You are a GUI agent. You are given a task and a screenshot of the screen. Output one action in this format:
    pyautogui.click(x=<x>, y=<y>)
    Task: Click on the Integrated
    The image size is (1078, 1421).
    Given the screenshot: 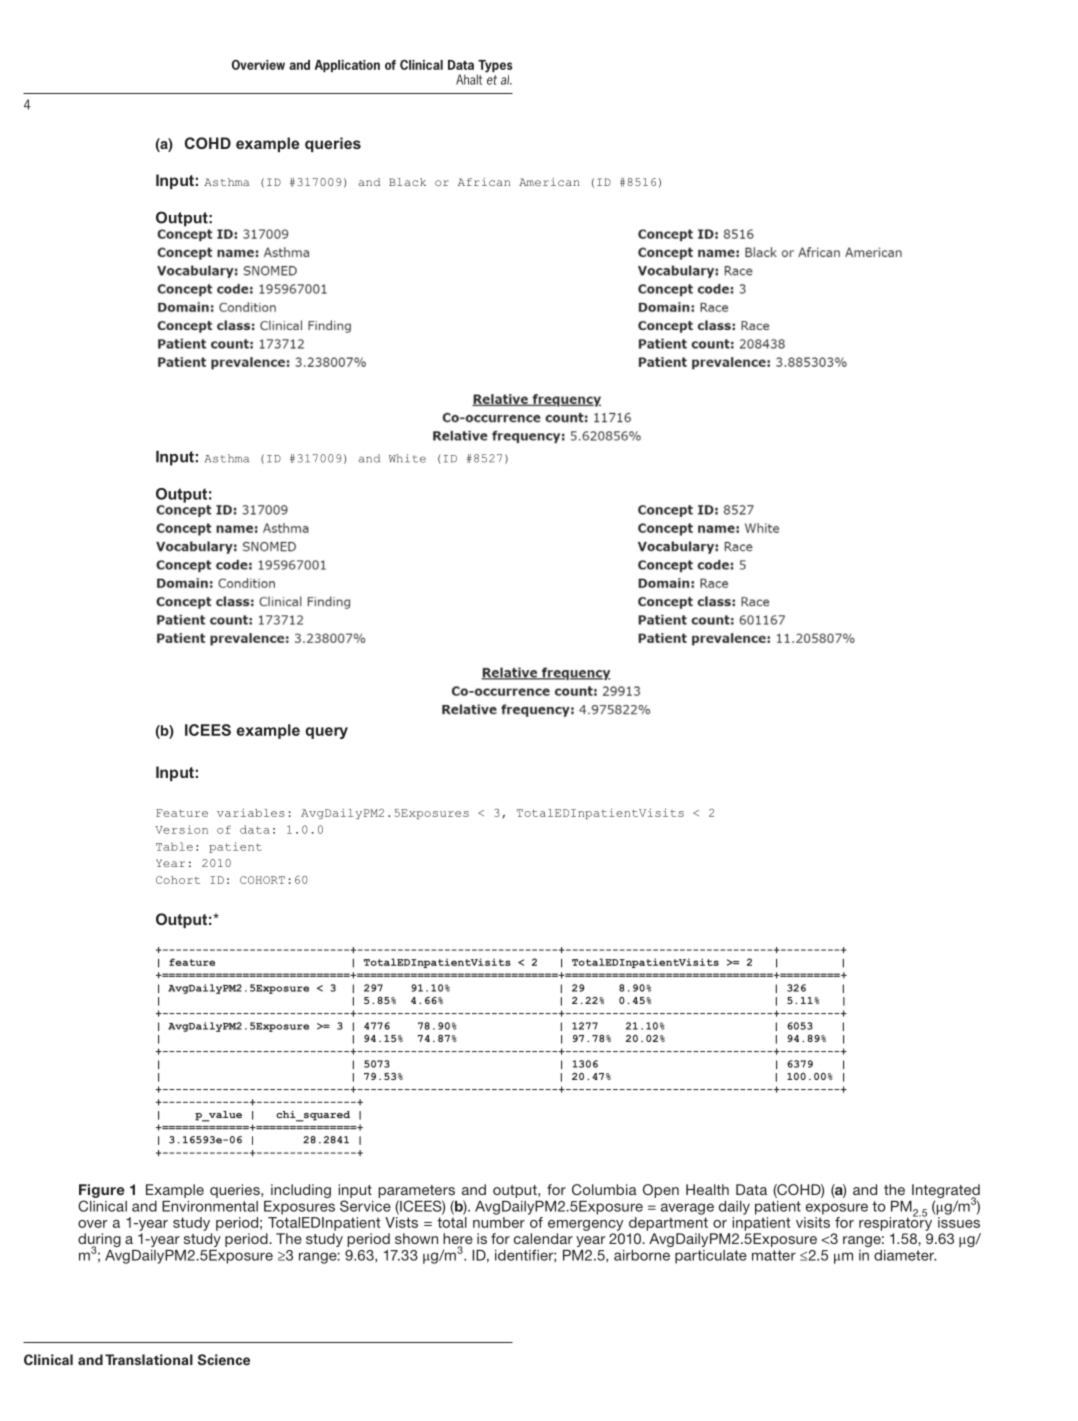 What is the action you would take?
    pyautogui.click(x=946, y=1192)
